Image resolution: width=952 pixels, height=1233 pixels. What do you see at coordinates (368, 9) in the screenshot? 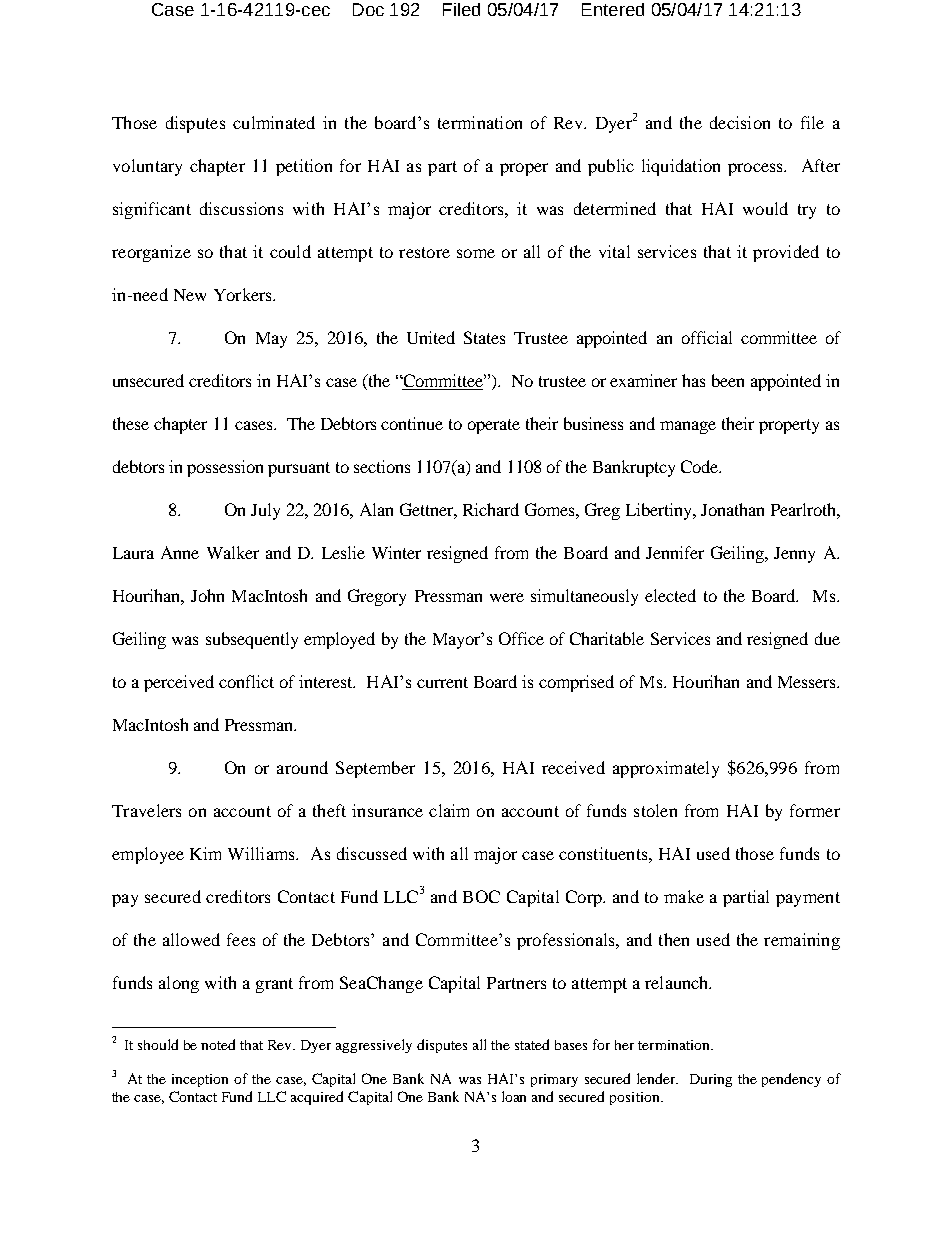
I see `Doc` at bounding box center [368, 9].
